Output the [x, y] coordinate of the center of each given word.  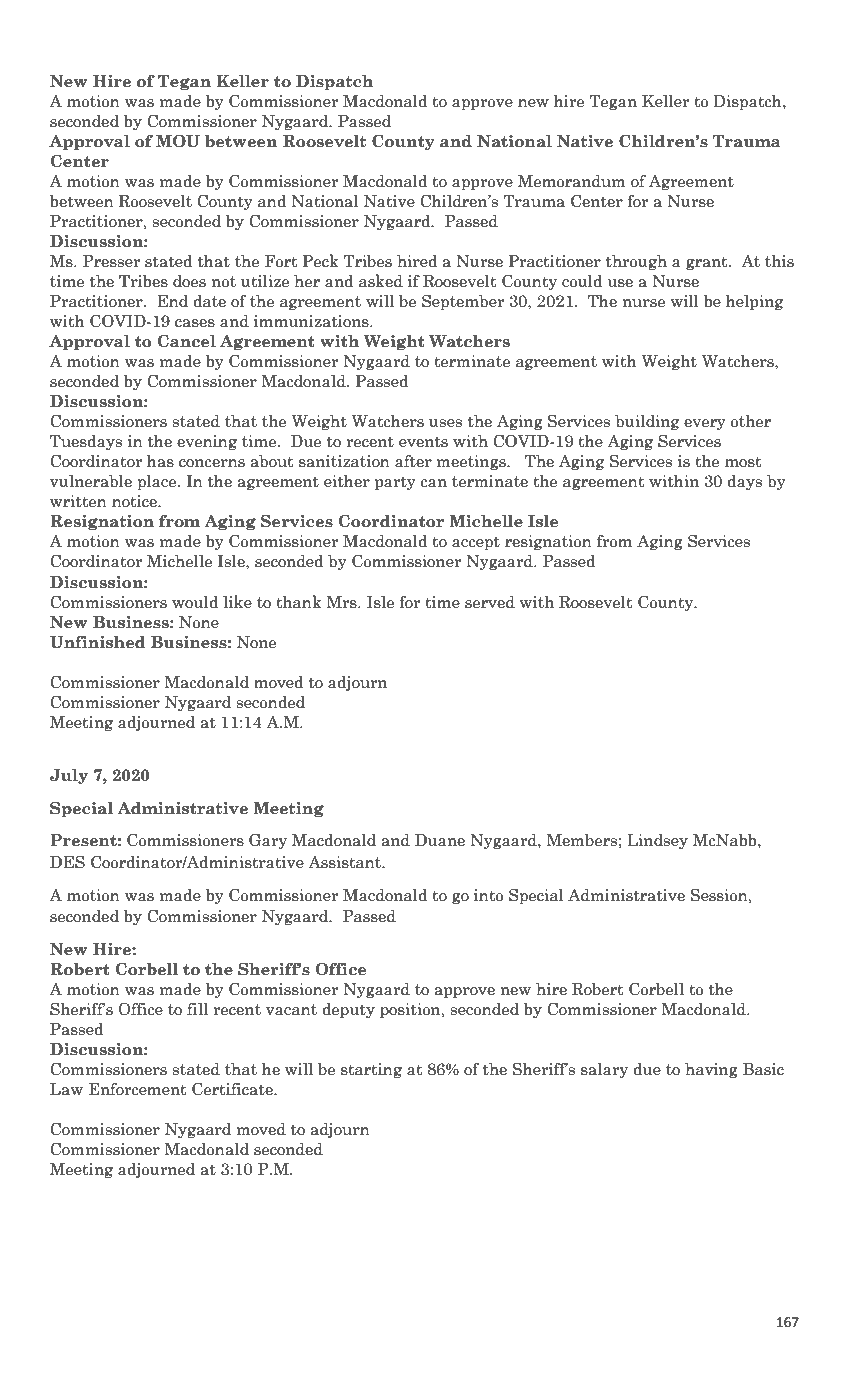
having [711, 1070]
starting [371, 1070]
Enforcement [137, 1089]
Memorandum [571, 181]
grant [708, 263]
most [743, 462]
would [195, 602]
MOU [178, 141]
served [490, 602]
